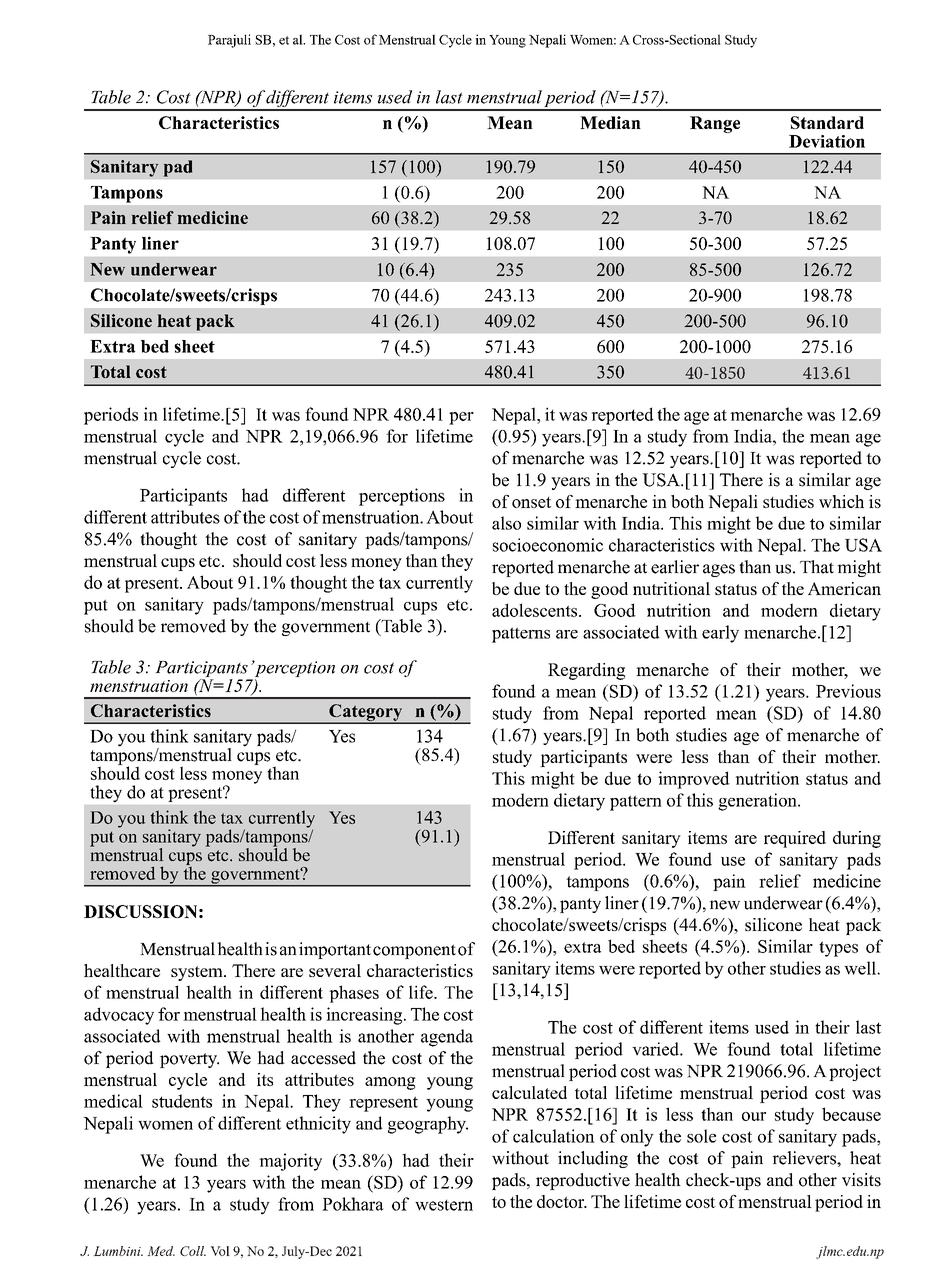 Image resolution: width=951 pixels, height=1288 pixels. Describe the element at coordinates (193, 1251) in the screenshot. I see `Coll` at that location.
